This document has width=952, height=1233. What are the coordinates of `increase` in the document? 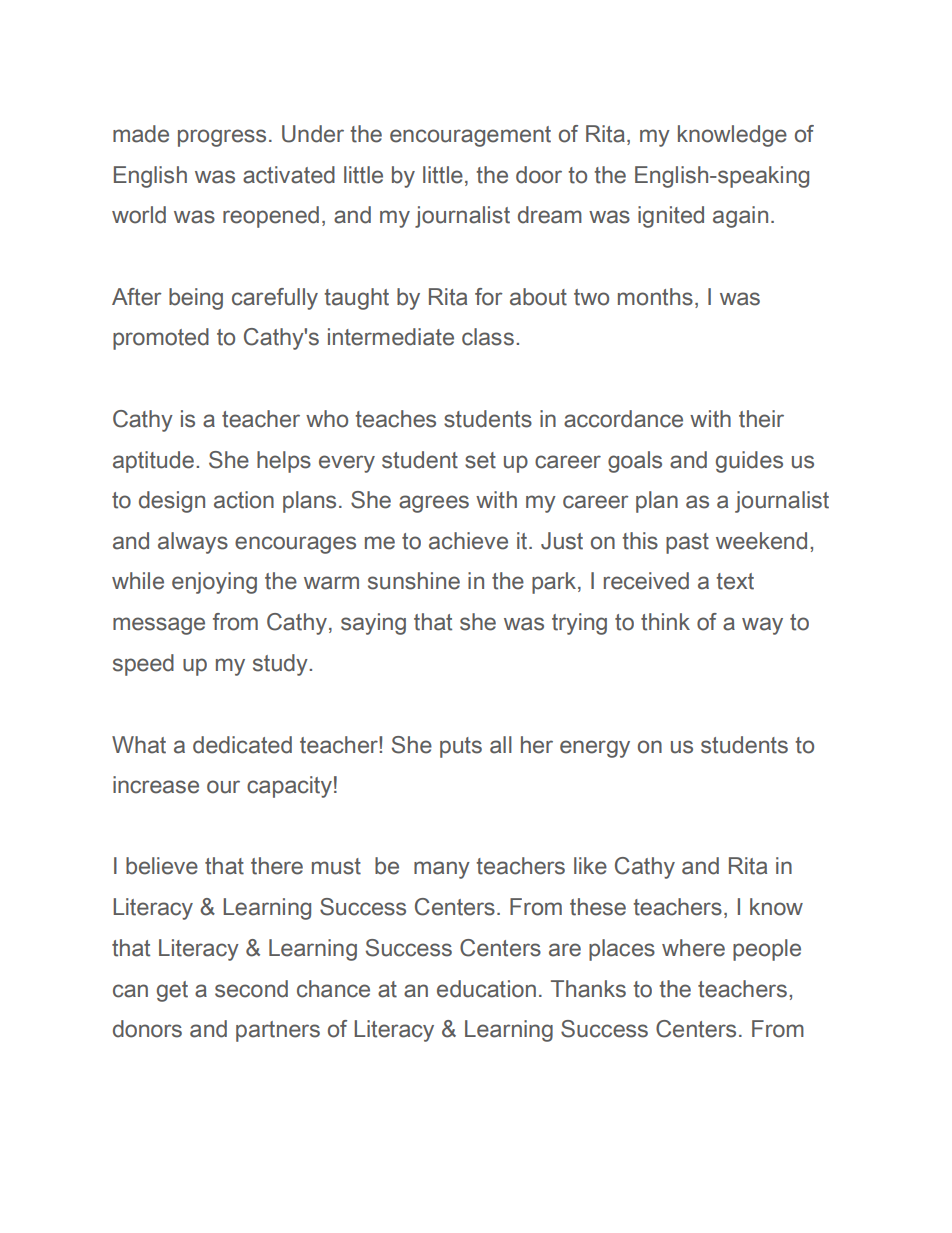 It's located at (156, 785).
